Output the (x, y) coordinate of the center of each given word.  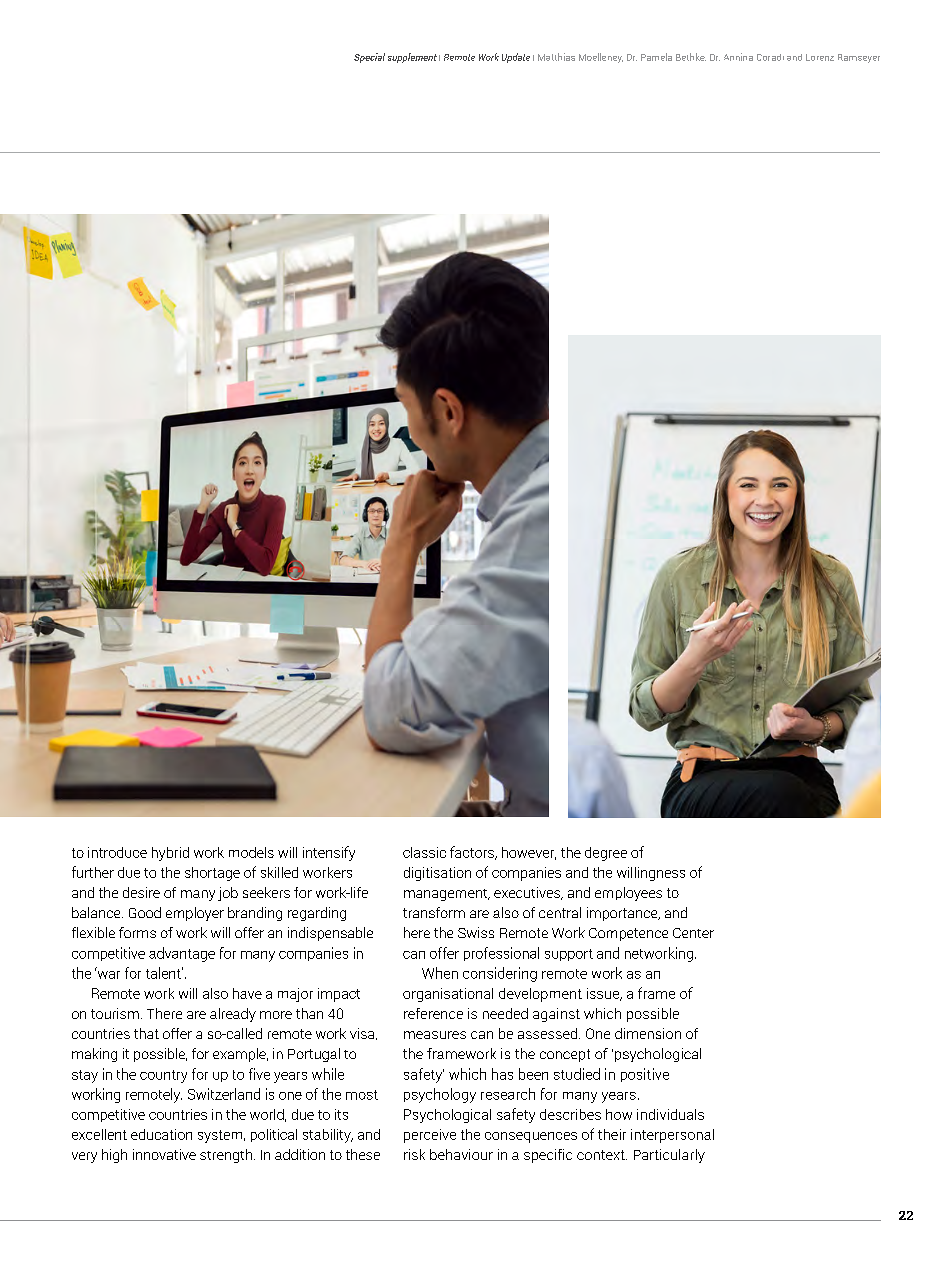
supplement (412, 58)
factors (473, 853)
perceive (430, 1136)
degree (606, 854)
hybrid (170, 854)
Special (369, 58)
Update (516, 58)
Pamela (656, 57)
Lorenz (820, 57)
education (161, 1134)
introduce (117, 852)
